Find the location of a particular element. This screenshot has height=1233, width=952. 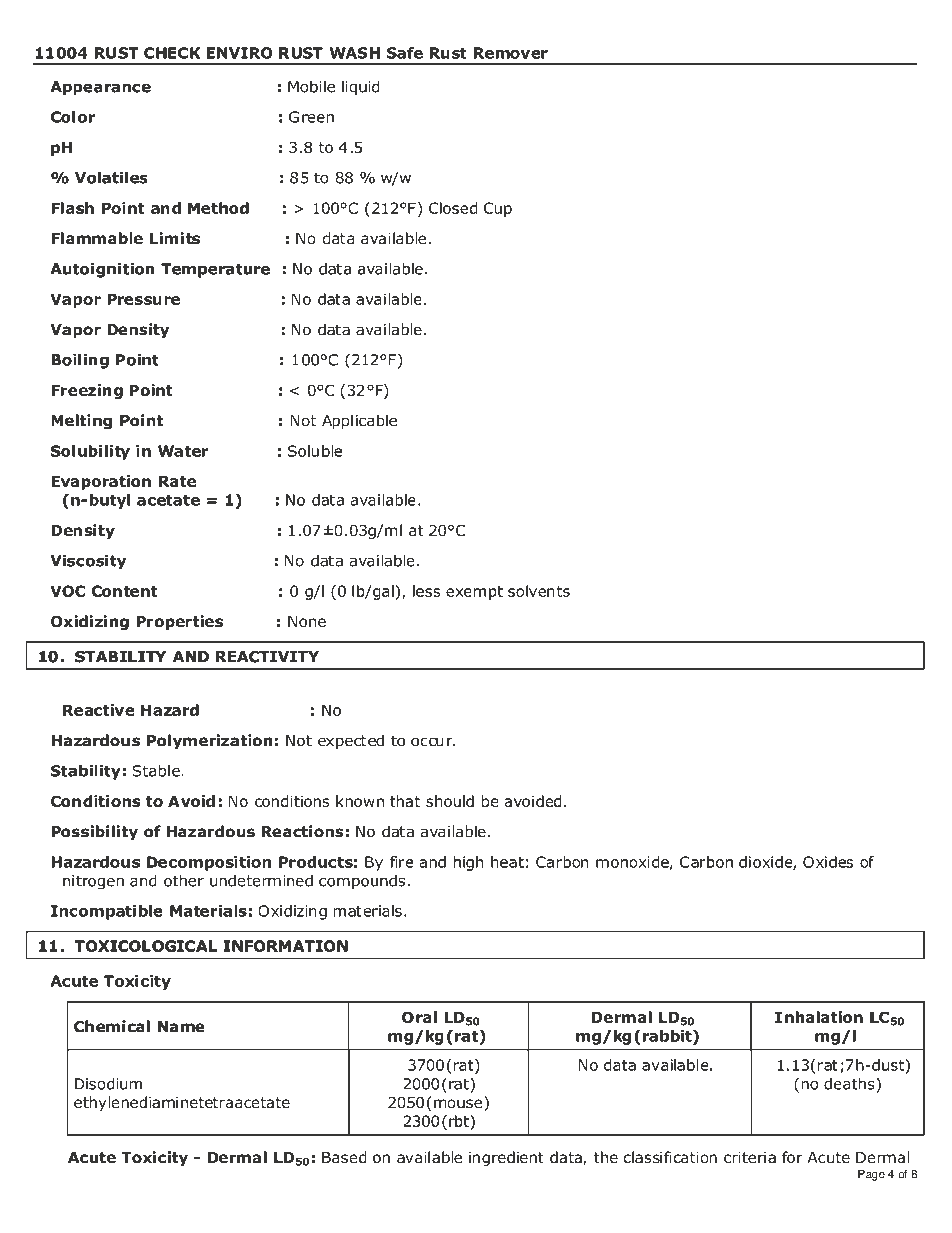

Disodium is located at coordinates (108, 1084).
